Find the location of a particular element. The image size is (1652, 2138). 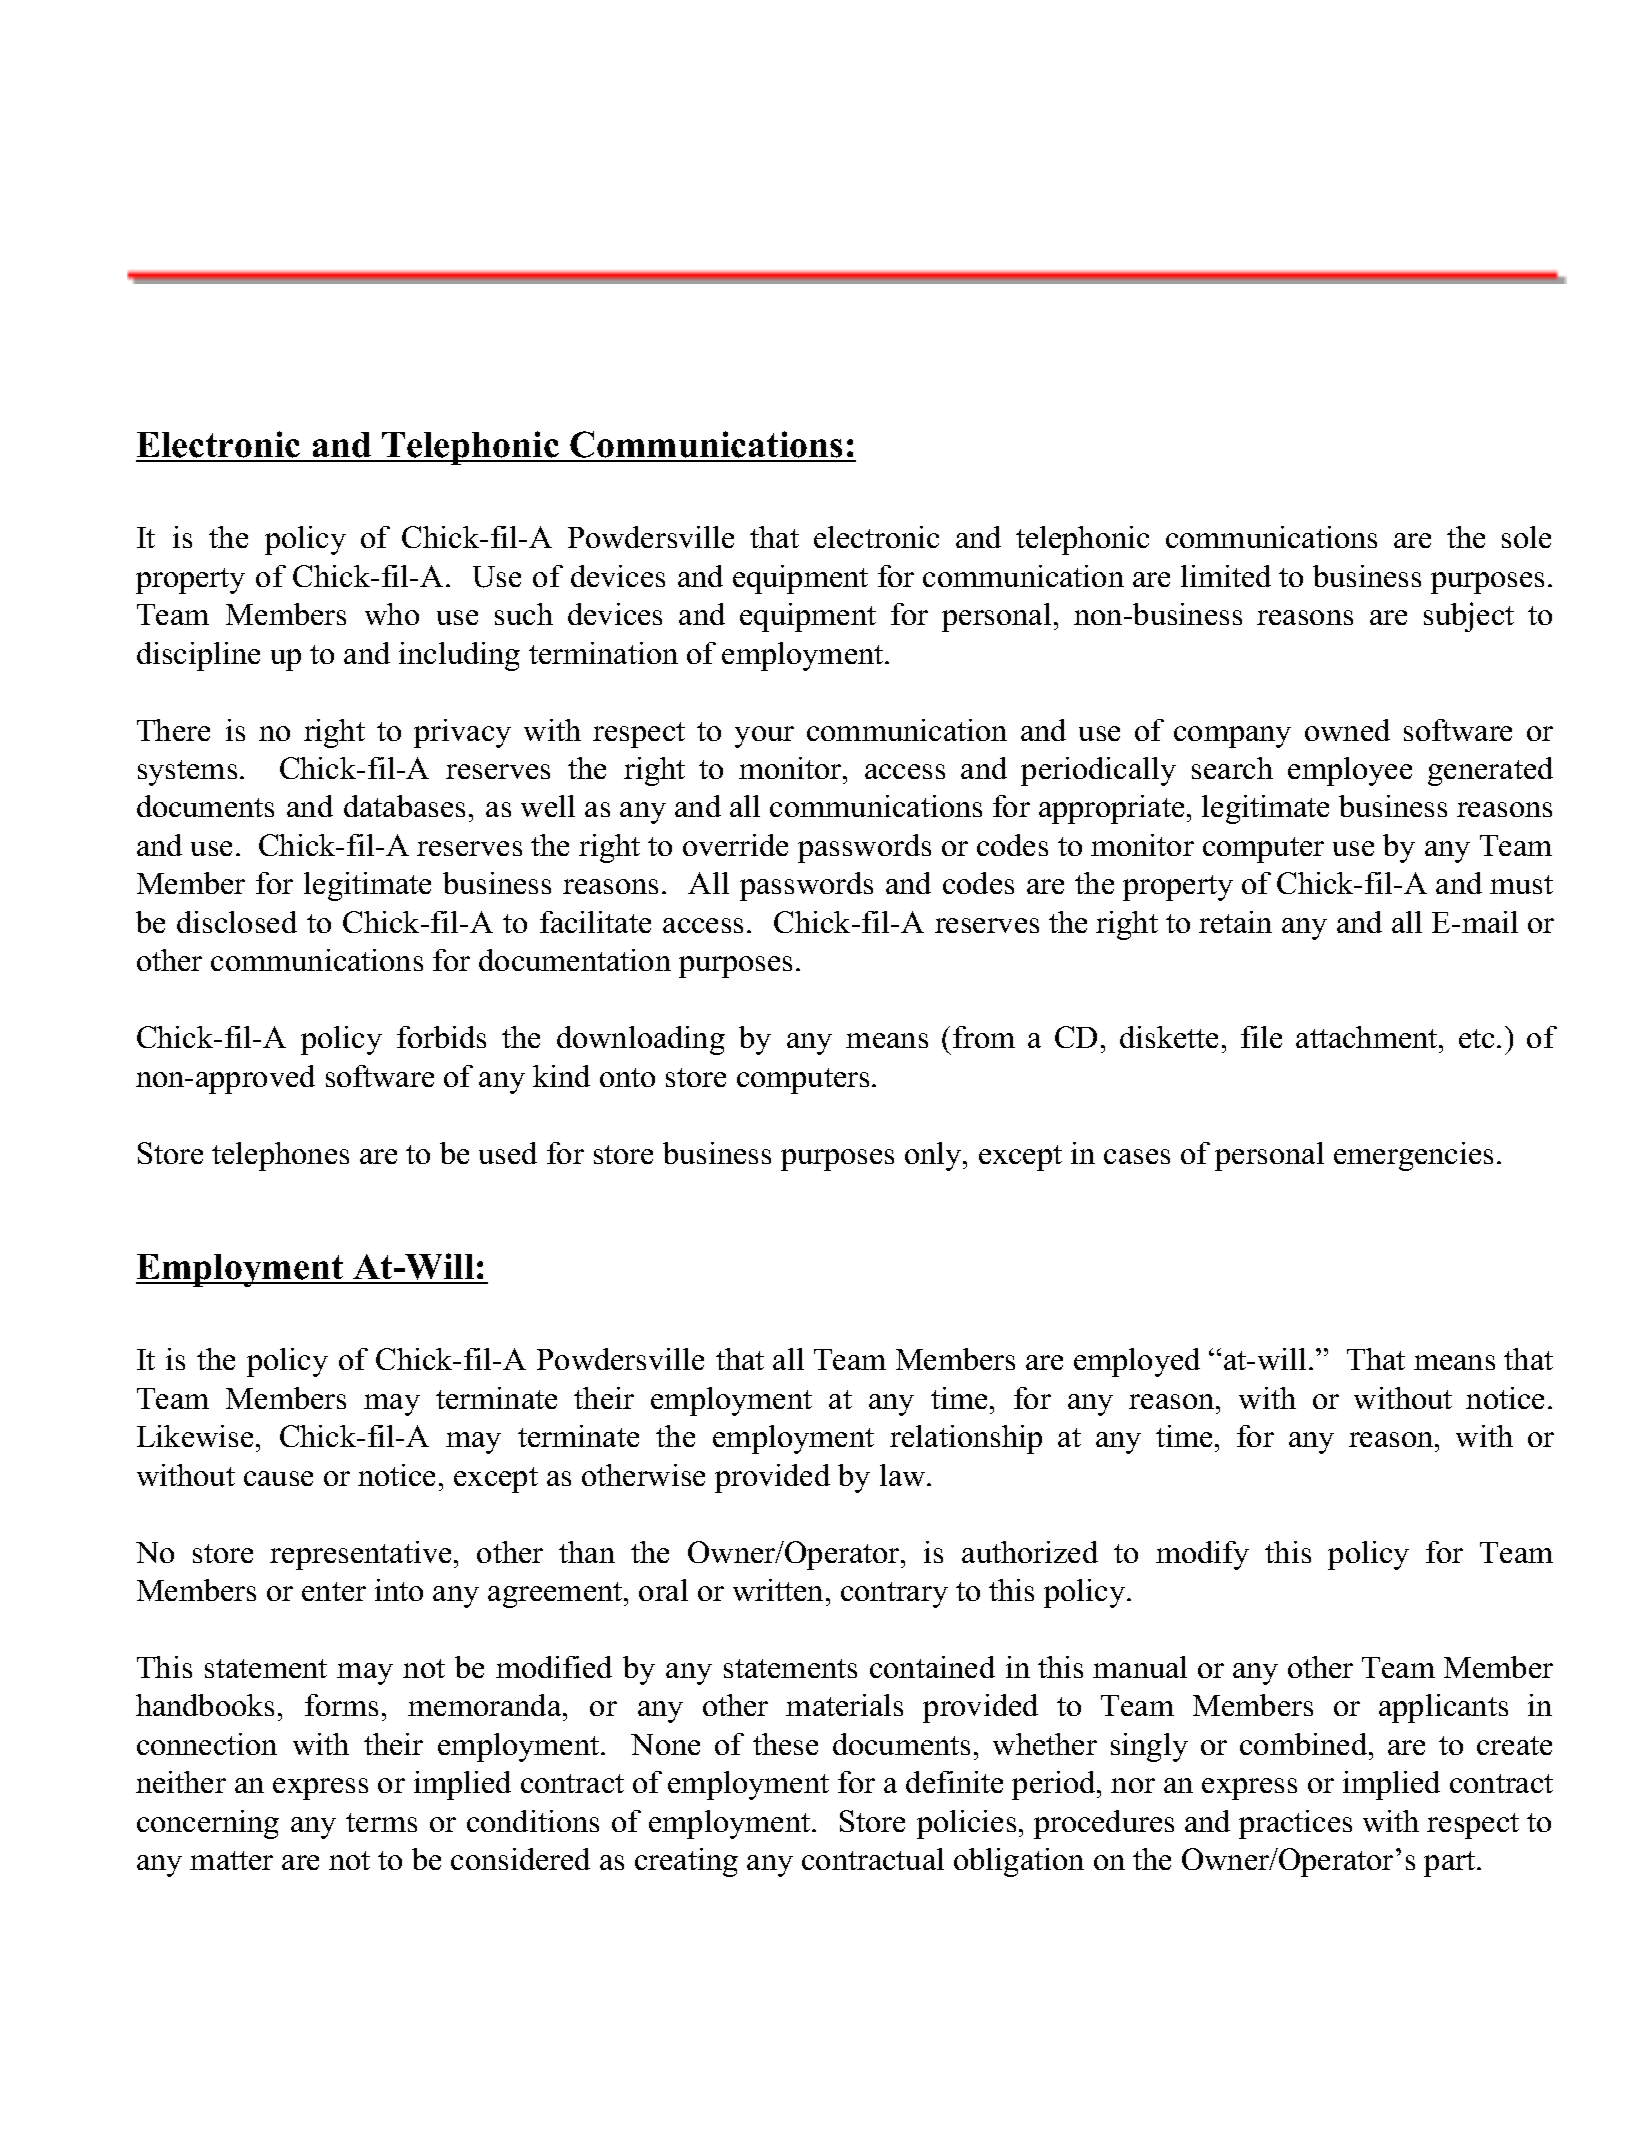

terms is located at coordinates (381, 1822).
